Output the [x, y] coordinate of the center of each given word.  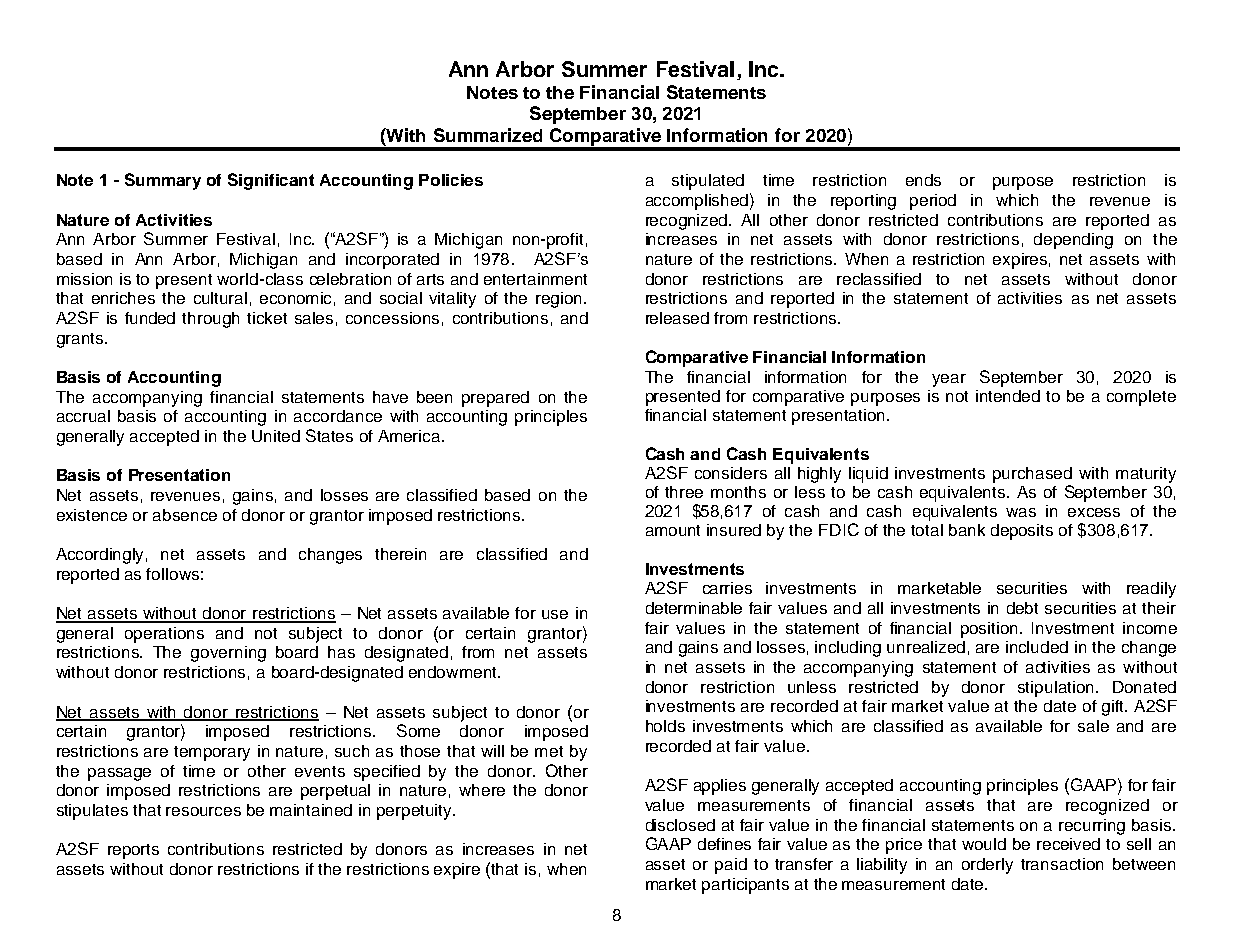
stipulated [708, 182]
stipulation [1055, 689]
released [677, 318]
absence [185, 515]
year [949, 380]
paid [731, 866]
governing [228, 654]
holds [665, 726]
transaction [1062, 864]
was [1021, 512]
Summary [163, 181]
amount [673, 530]
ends [923, 180]
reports [133, 851]
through [210, 320]
